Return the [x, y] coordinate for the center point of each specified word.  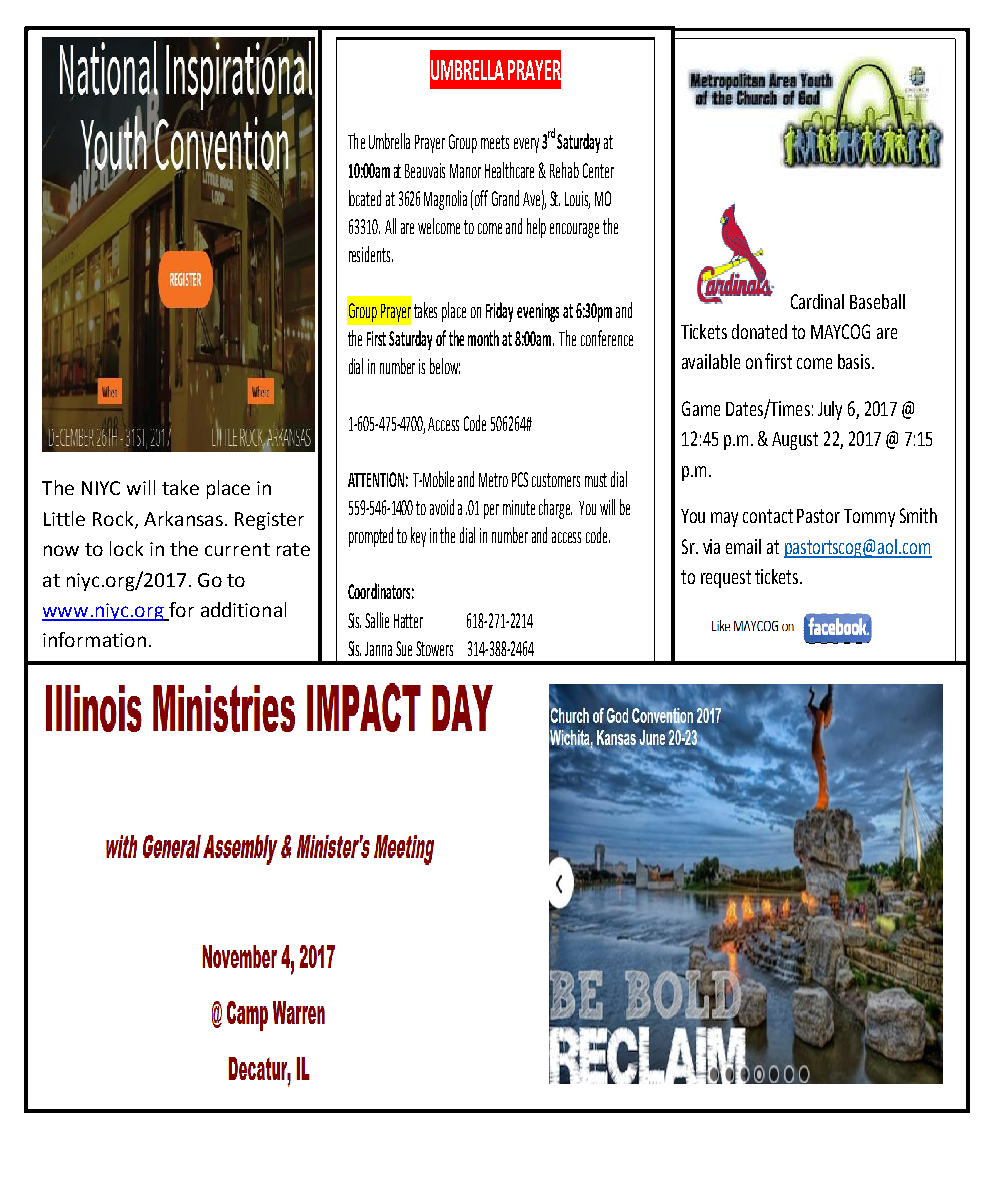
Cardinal [817, 301]
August [795, 441]
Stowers [434, 648]
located [365, 198]
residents [371, 254]
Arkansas [183, 518]
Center [598, 170]
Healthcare [509, 170]
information [94, 639]
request [726, 579]
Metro [493, 480]
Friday [499, 312]
